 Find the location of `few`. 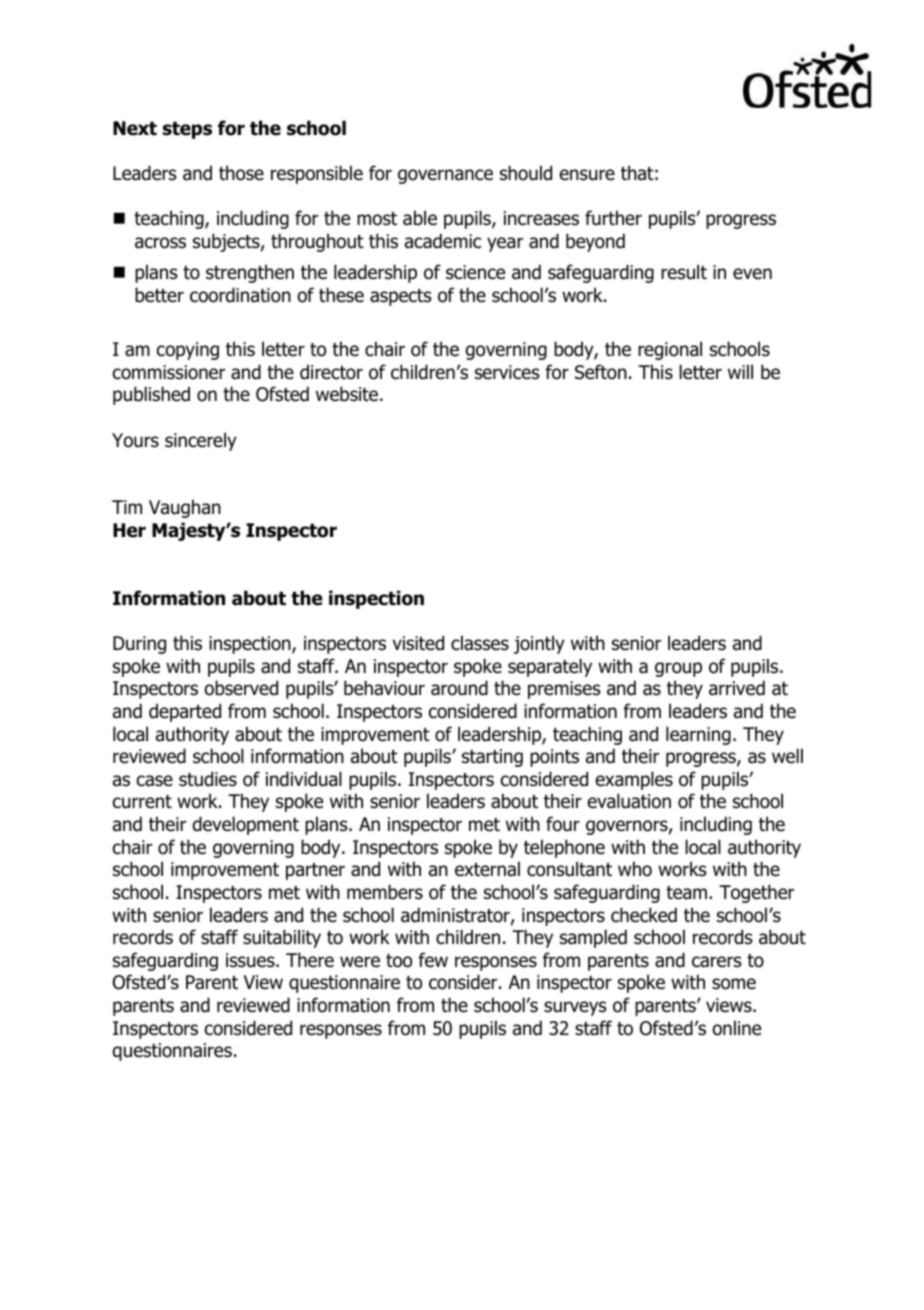

few is located at coordinates (433, 960).
